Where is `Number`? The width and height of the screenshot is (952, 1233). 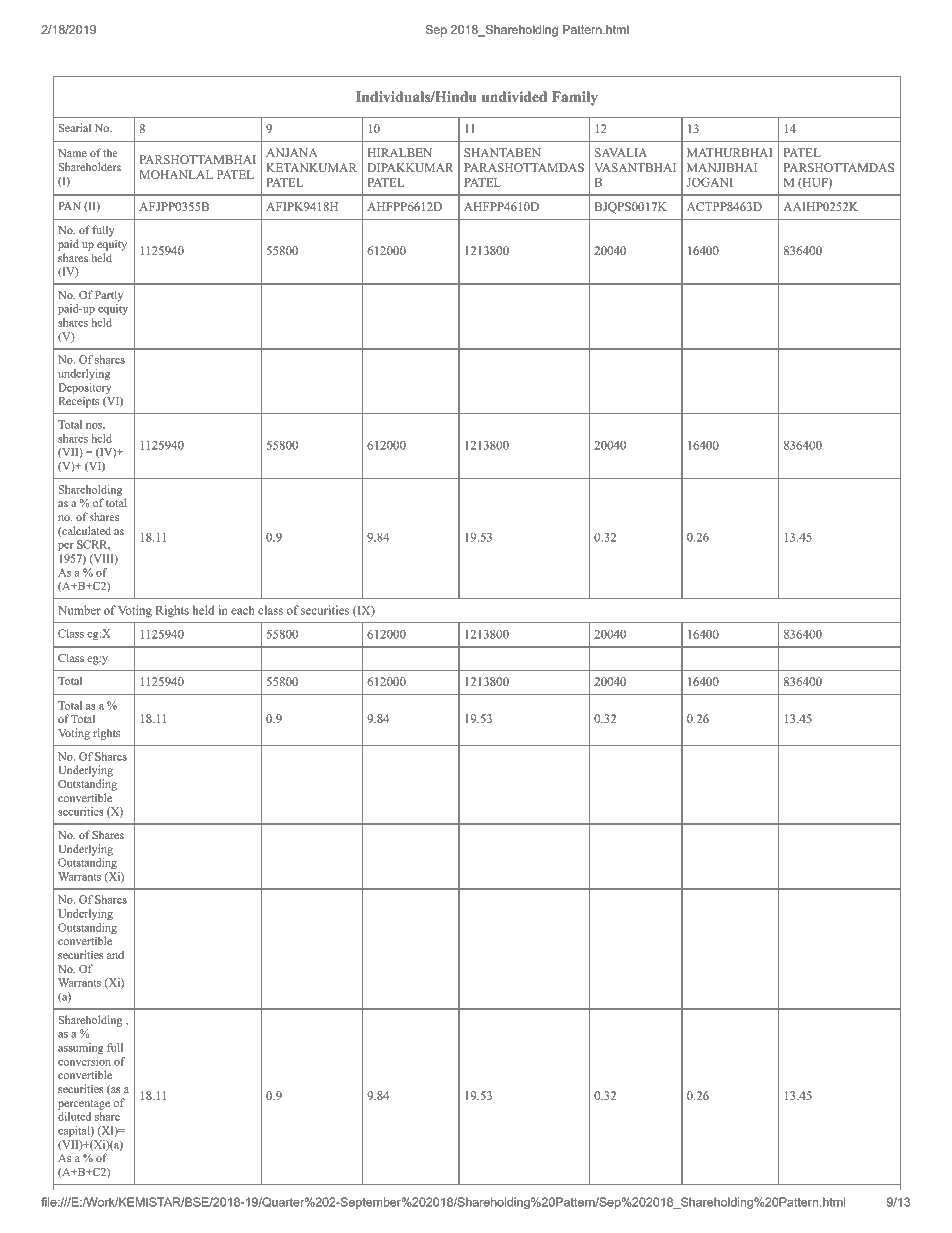 Number is located at coordinates (79, 610).
